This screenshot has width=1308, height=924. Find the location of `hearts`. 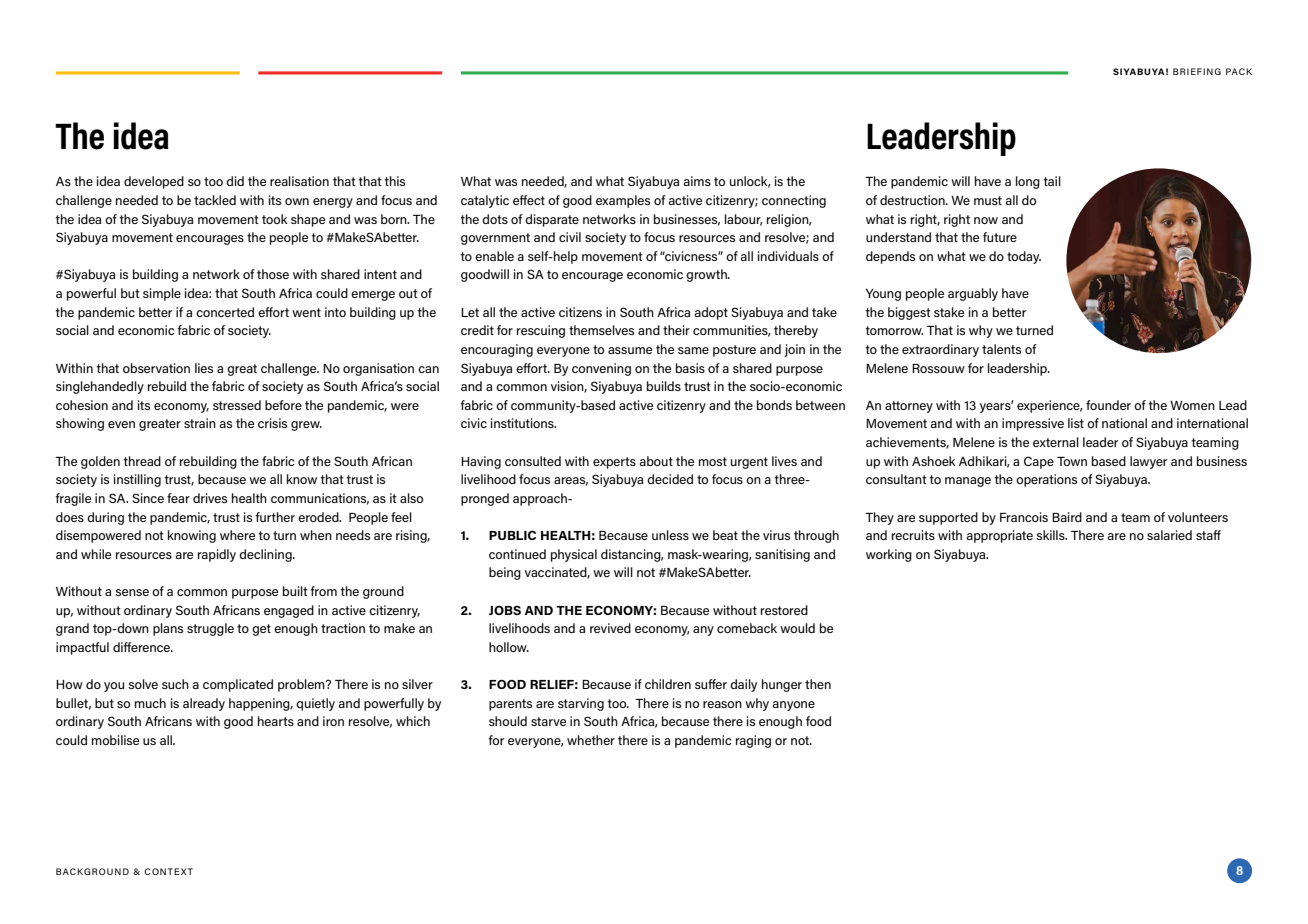

hearts is located at coordinates (276, 721).
